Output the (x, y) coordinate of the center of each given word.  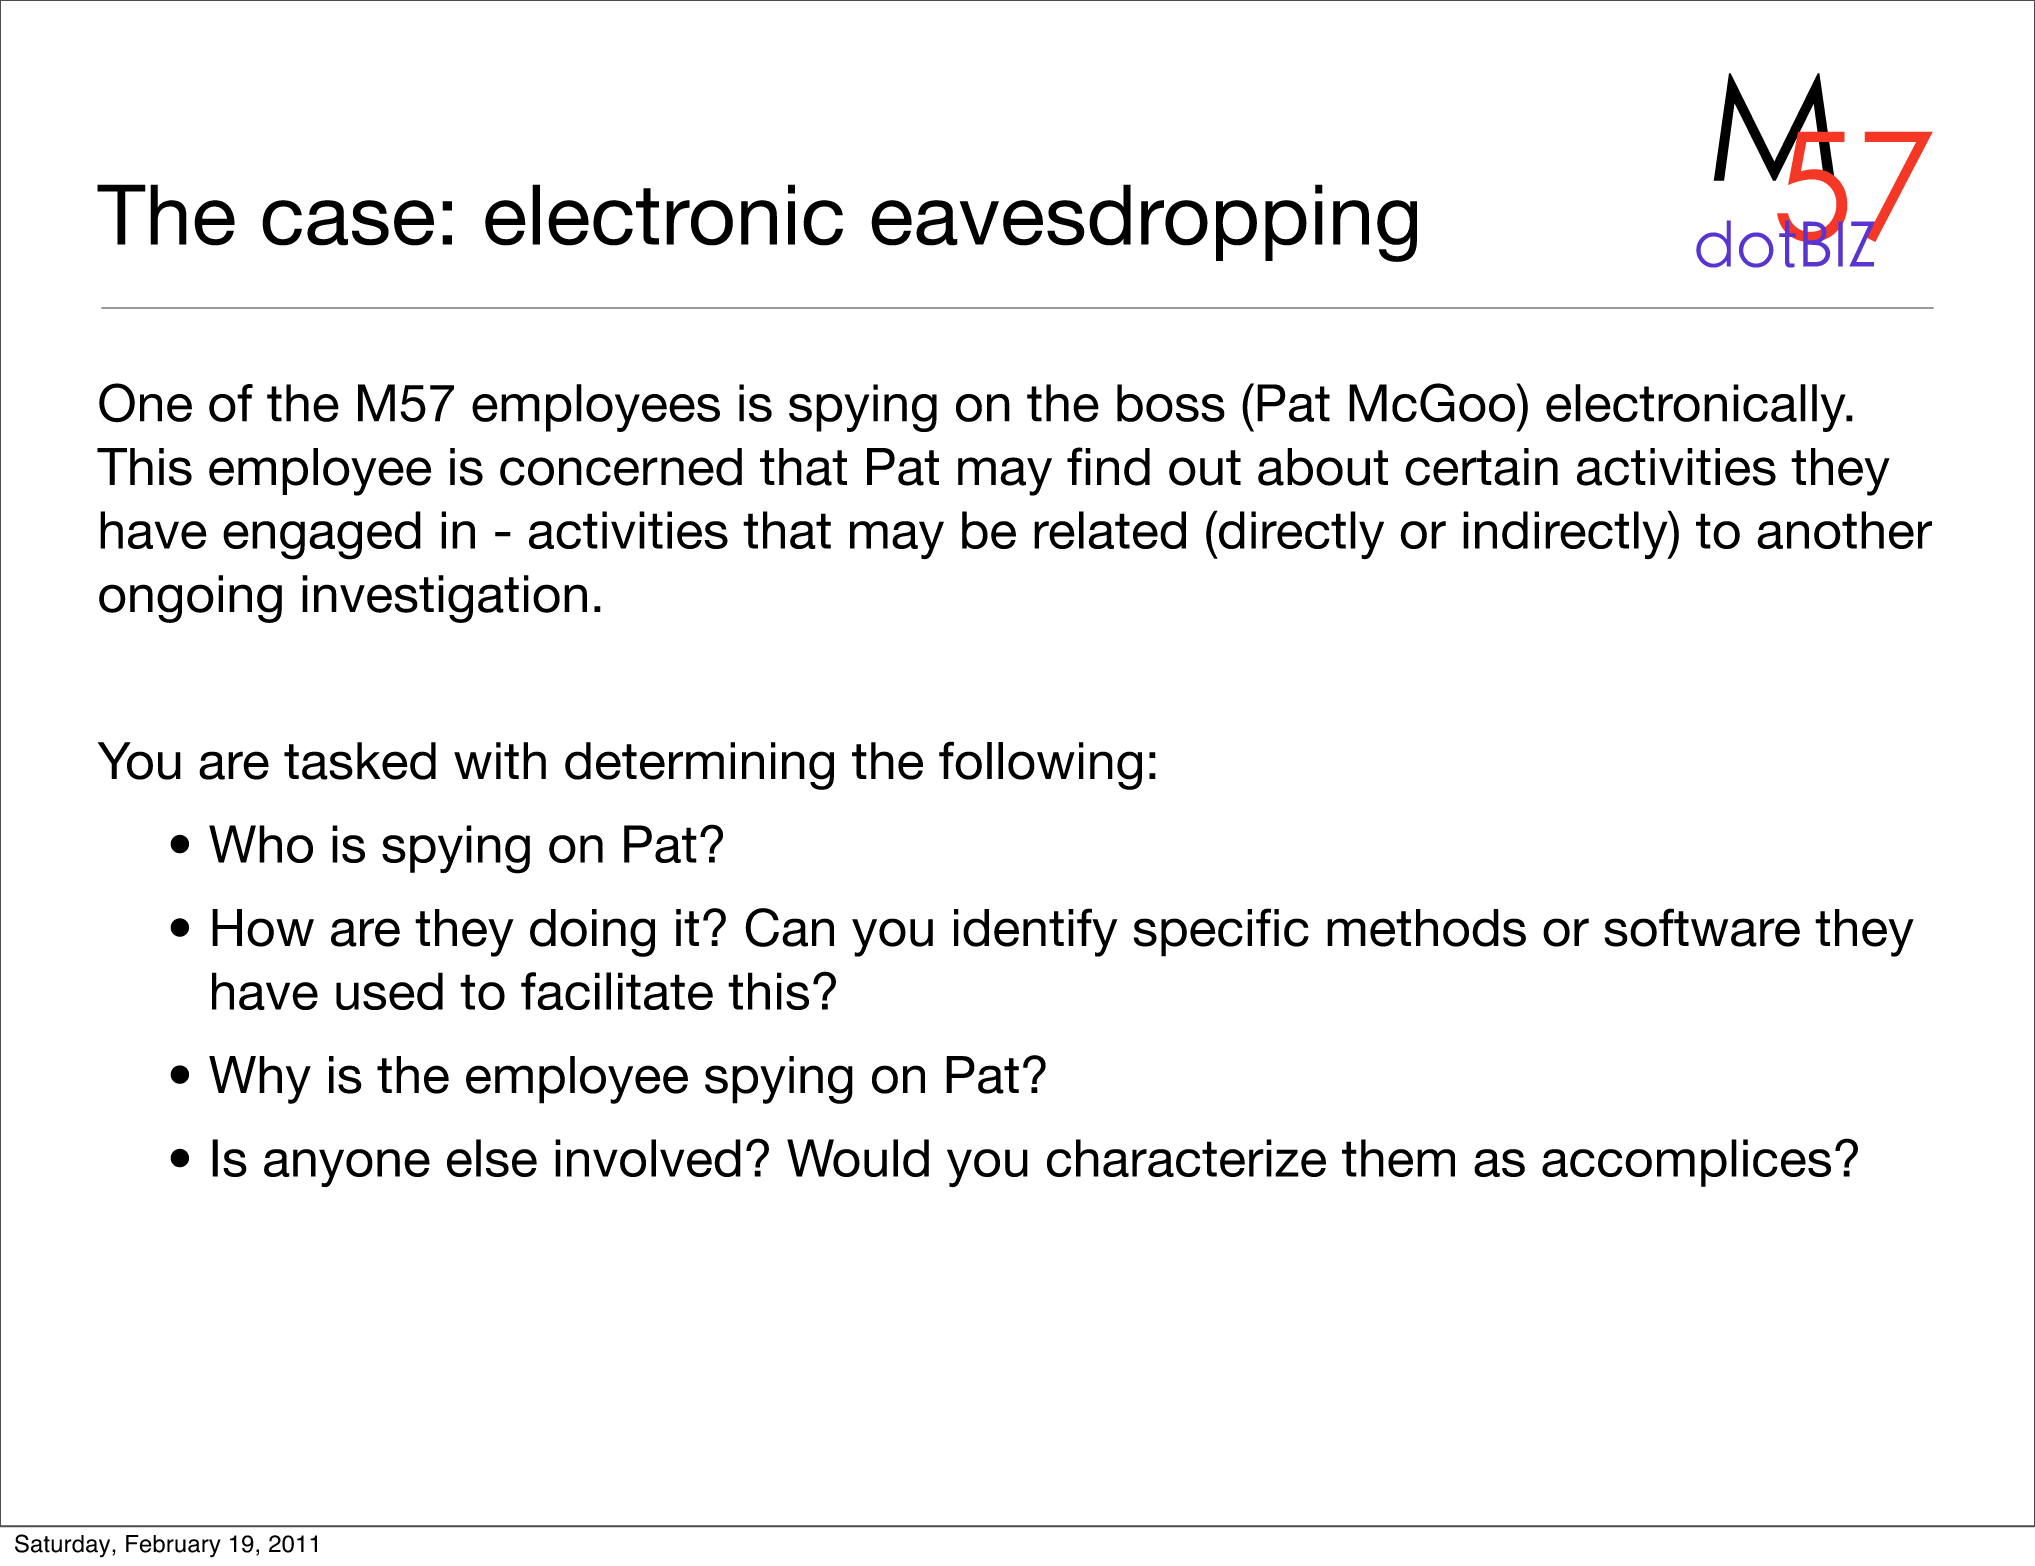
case (348, 223)
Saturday (64, 1546)
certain (1481, 467)
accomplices (1686, 1163)
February (173, 1546)
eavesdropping (1144, 223)
